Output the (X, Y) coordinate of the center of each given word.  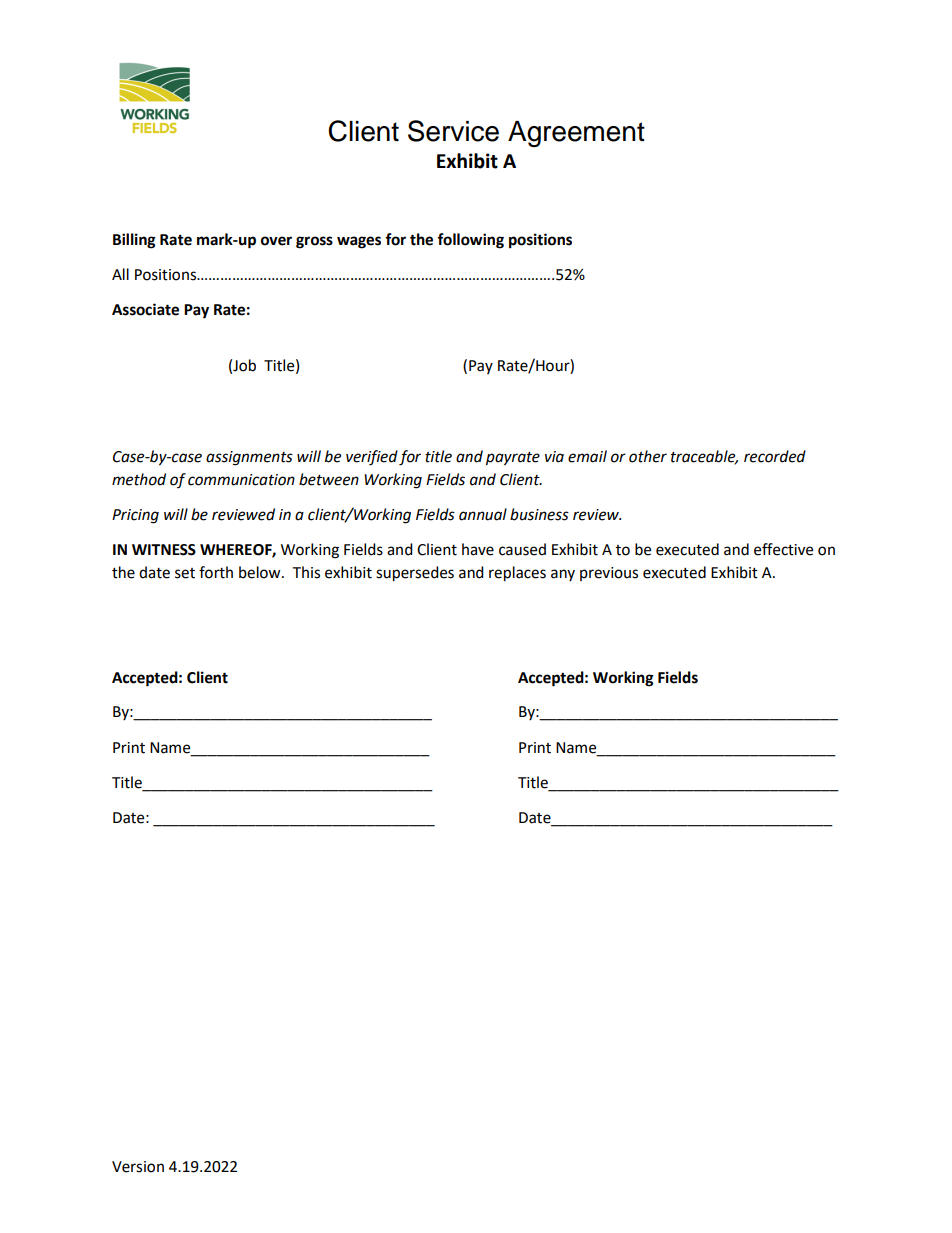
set (185, 573)
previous (609, 574)
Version (138, 1167)
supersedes (415, 574)
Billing (134, 241)
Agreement (576, 134)
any (563, 575)
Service (453, 131)
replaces (517, 574)
